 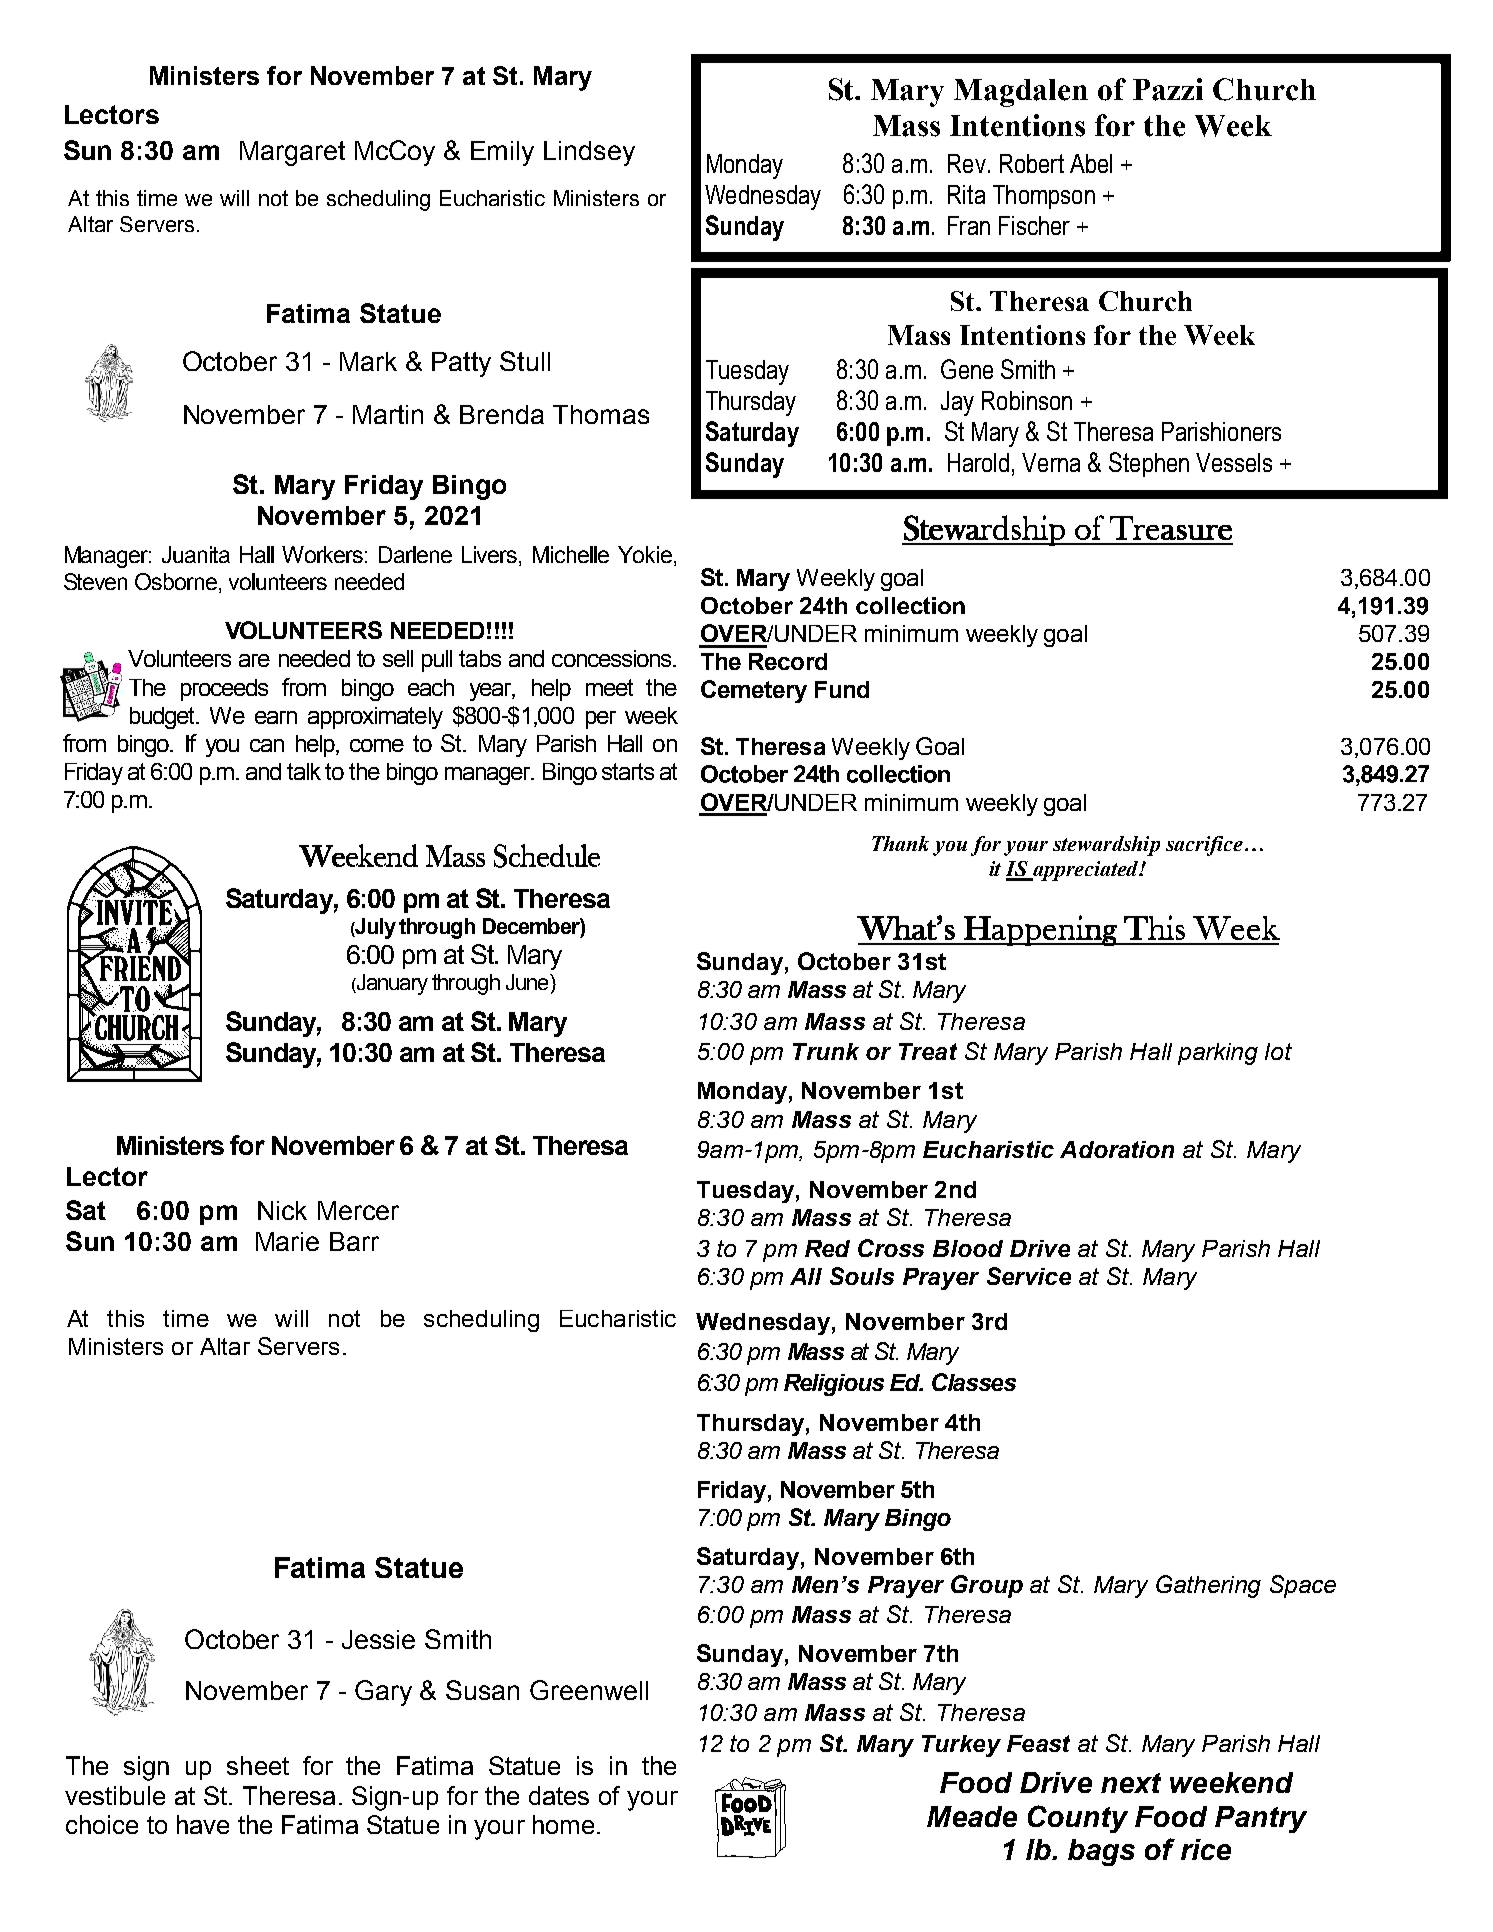 What do you see at coordinates (177, 581) in the document?
I see `Osborne` at bounding box center [177, 581].
